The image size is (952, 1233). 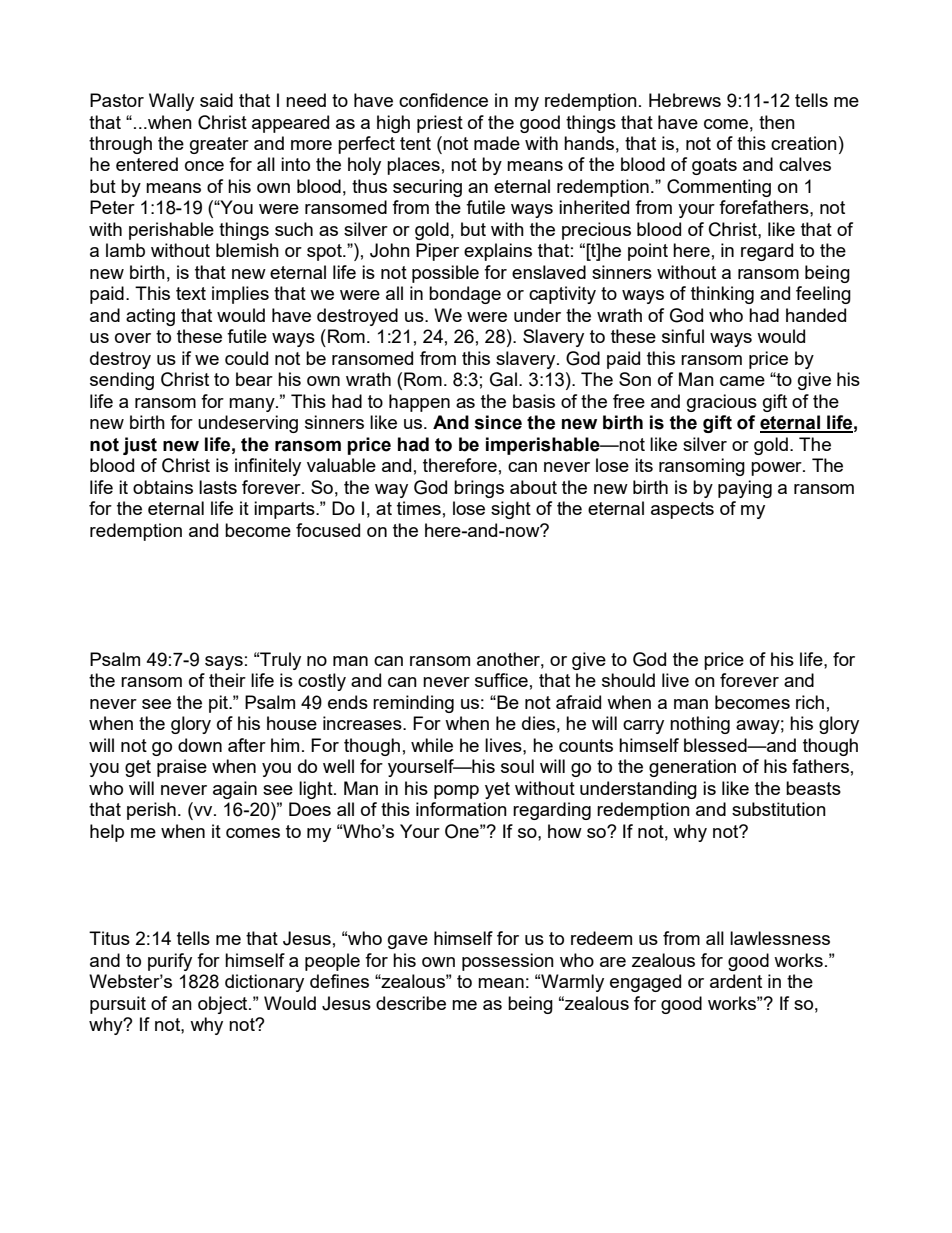 I want to click on aspects, so click(x=682, y=510).
